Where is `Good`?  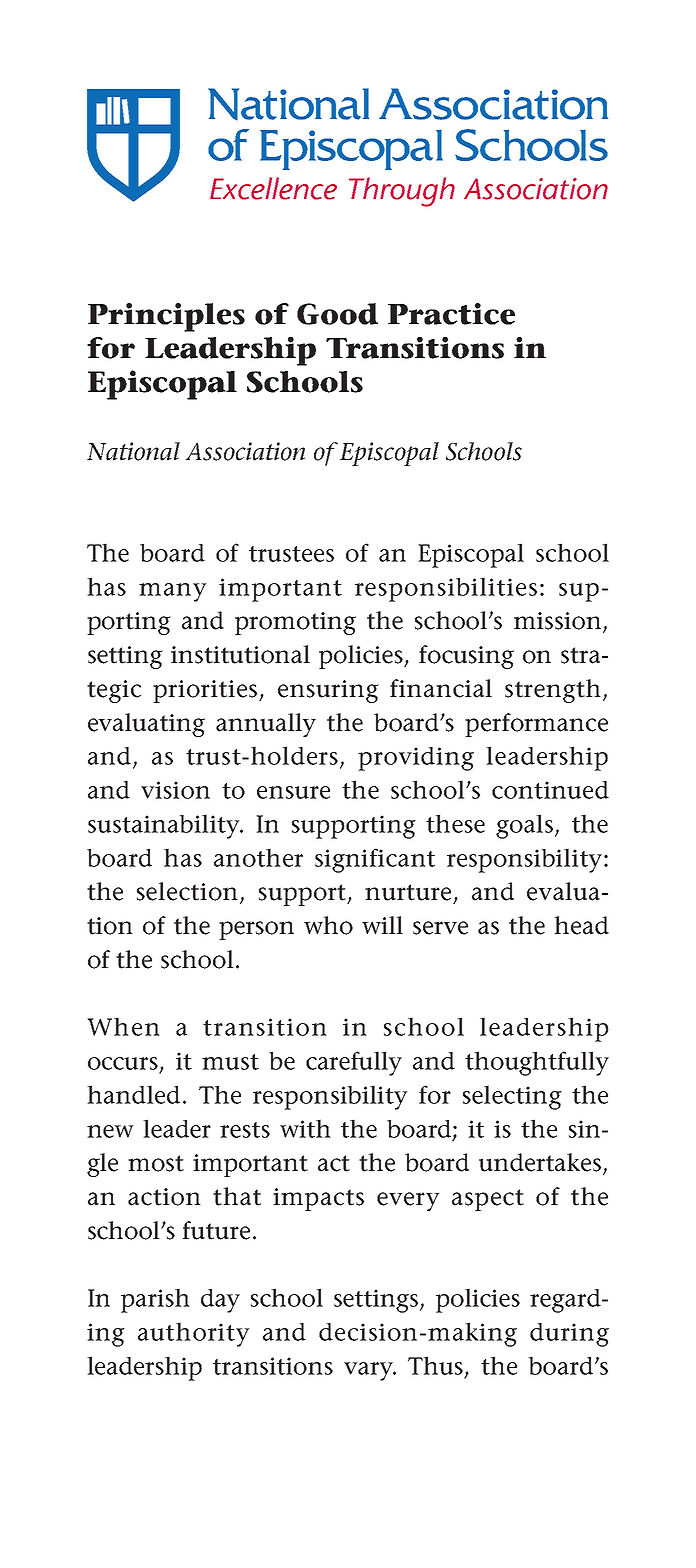
Good is located at coordinates (337, 314).
